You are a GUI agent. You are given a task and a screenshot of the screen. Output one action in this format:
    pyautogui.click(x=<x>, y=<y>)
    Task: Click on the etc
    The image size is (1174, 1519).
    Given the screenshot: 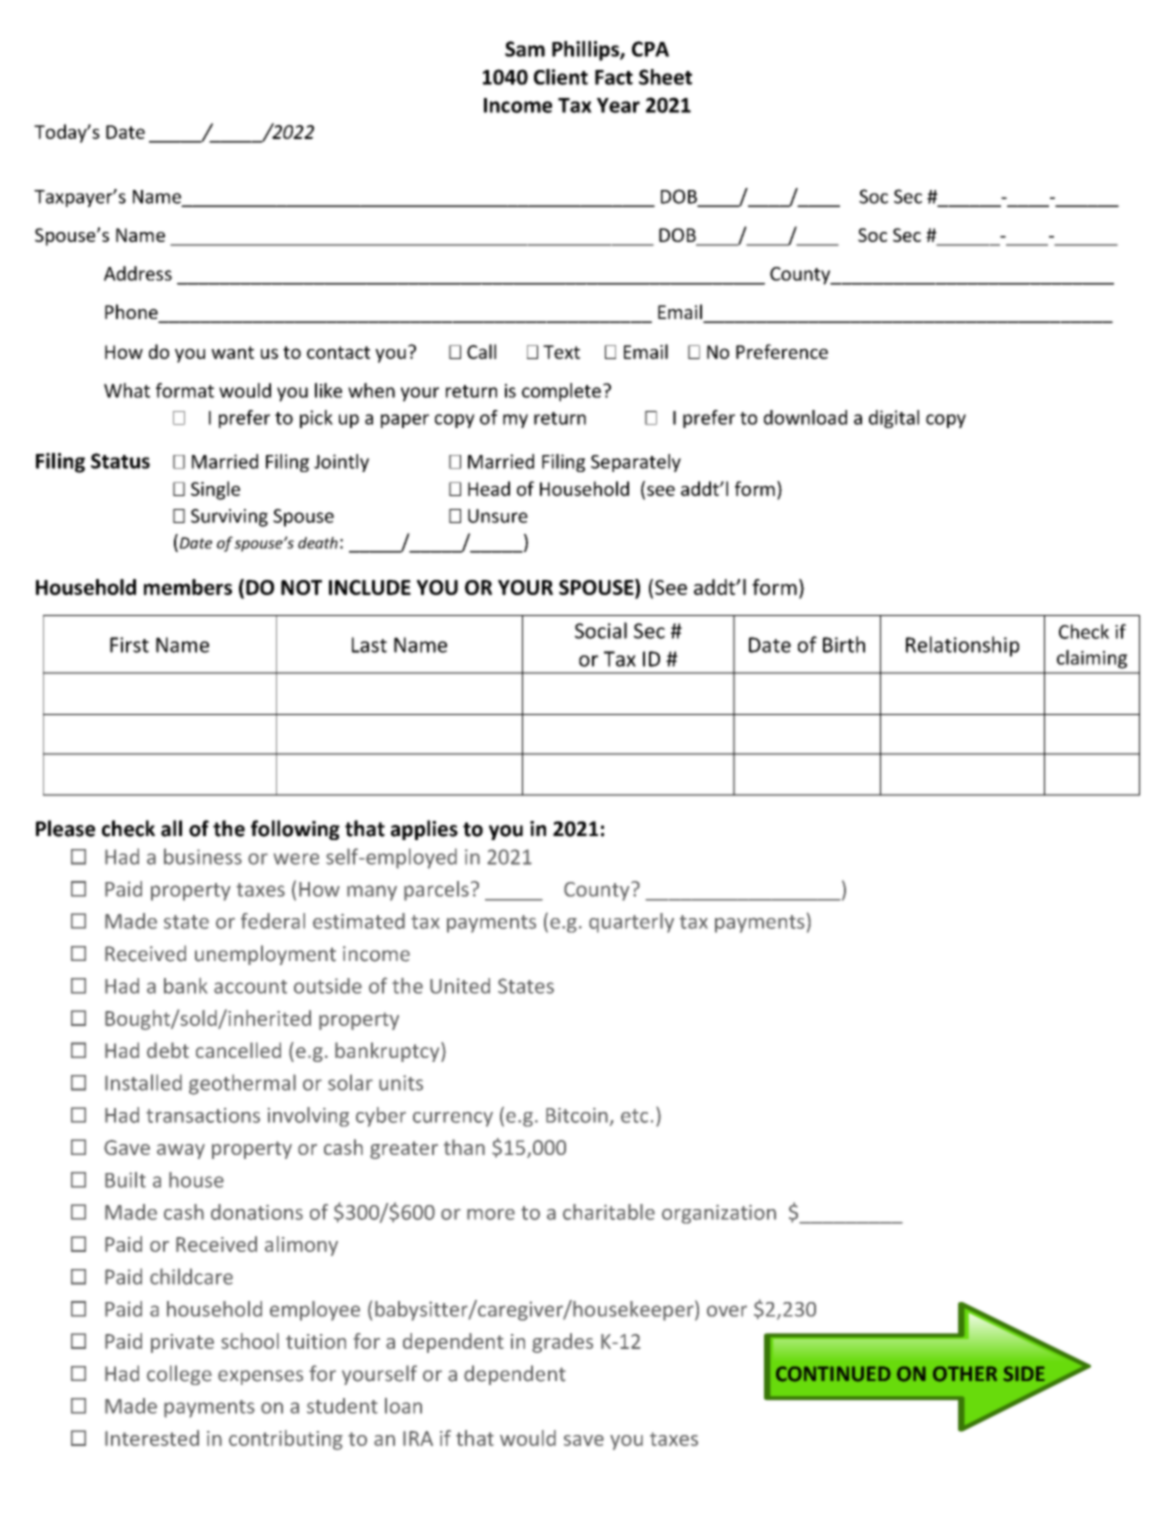 What is the action you would take?
    pyautogui.click(x=634, y=1116)
